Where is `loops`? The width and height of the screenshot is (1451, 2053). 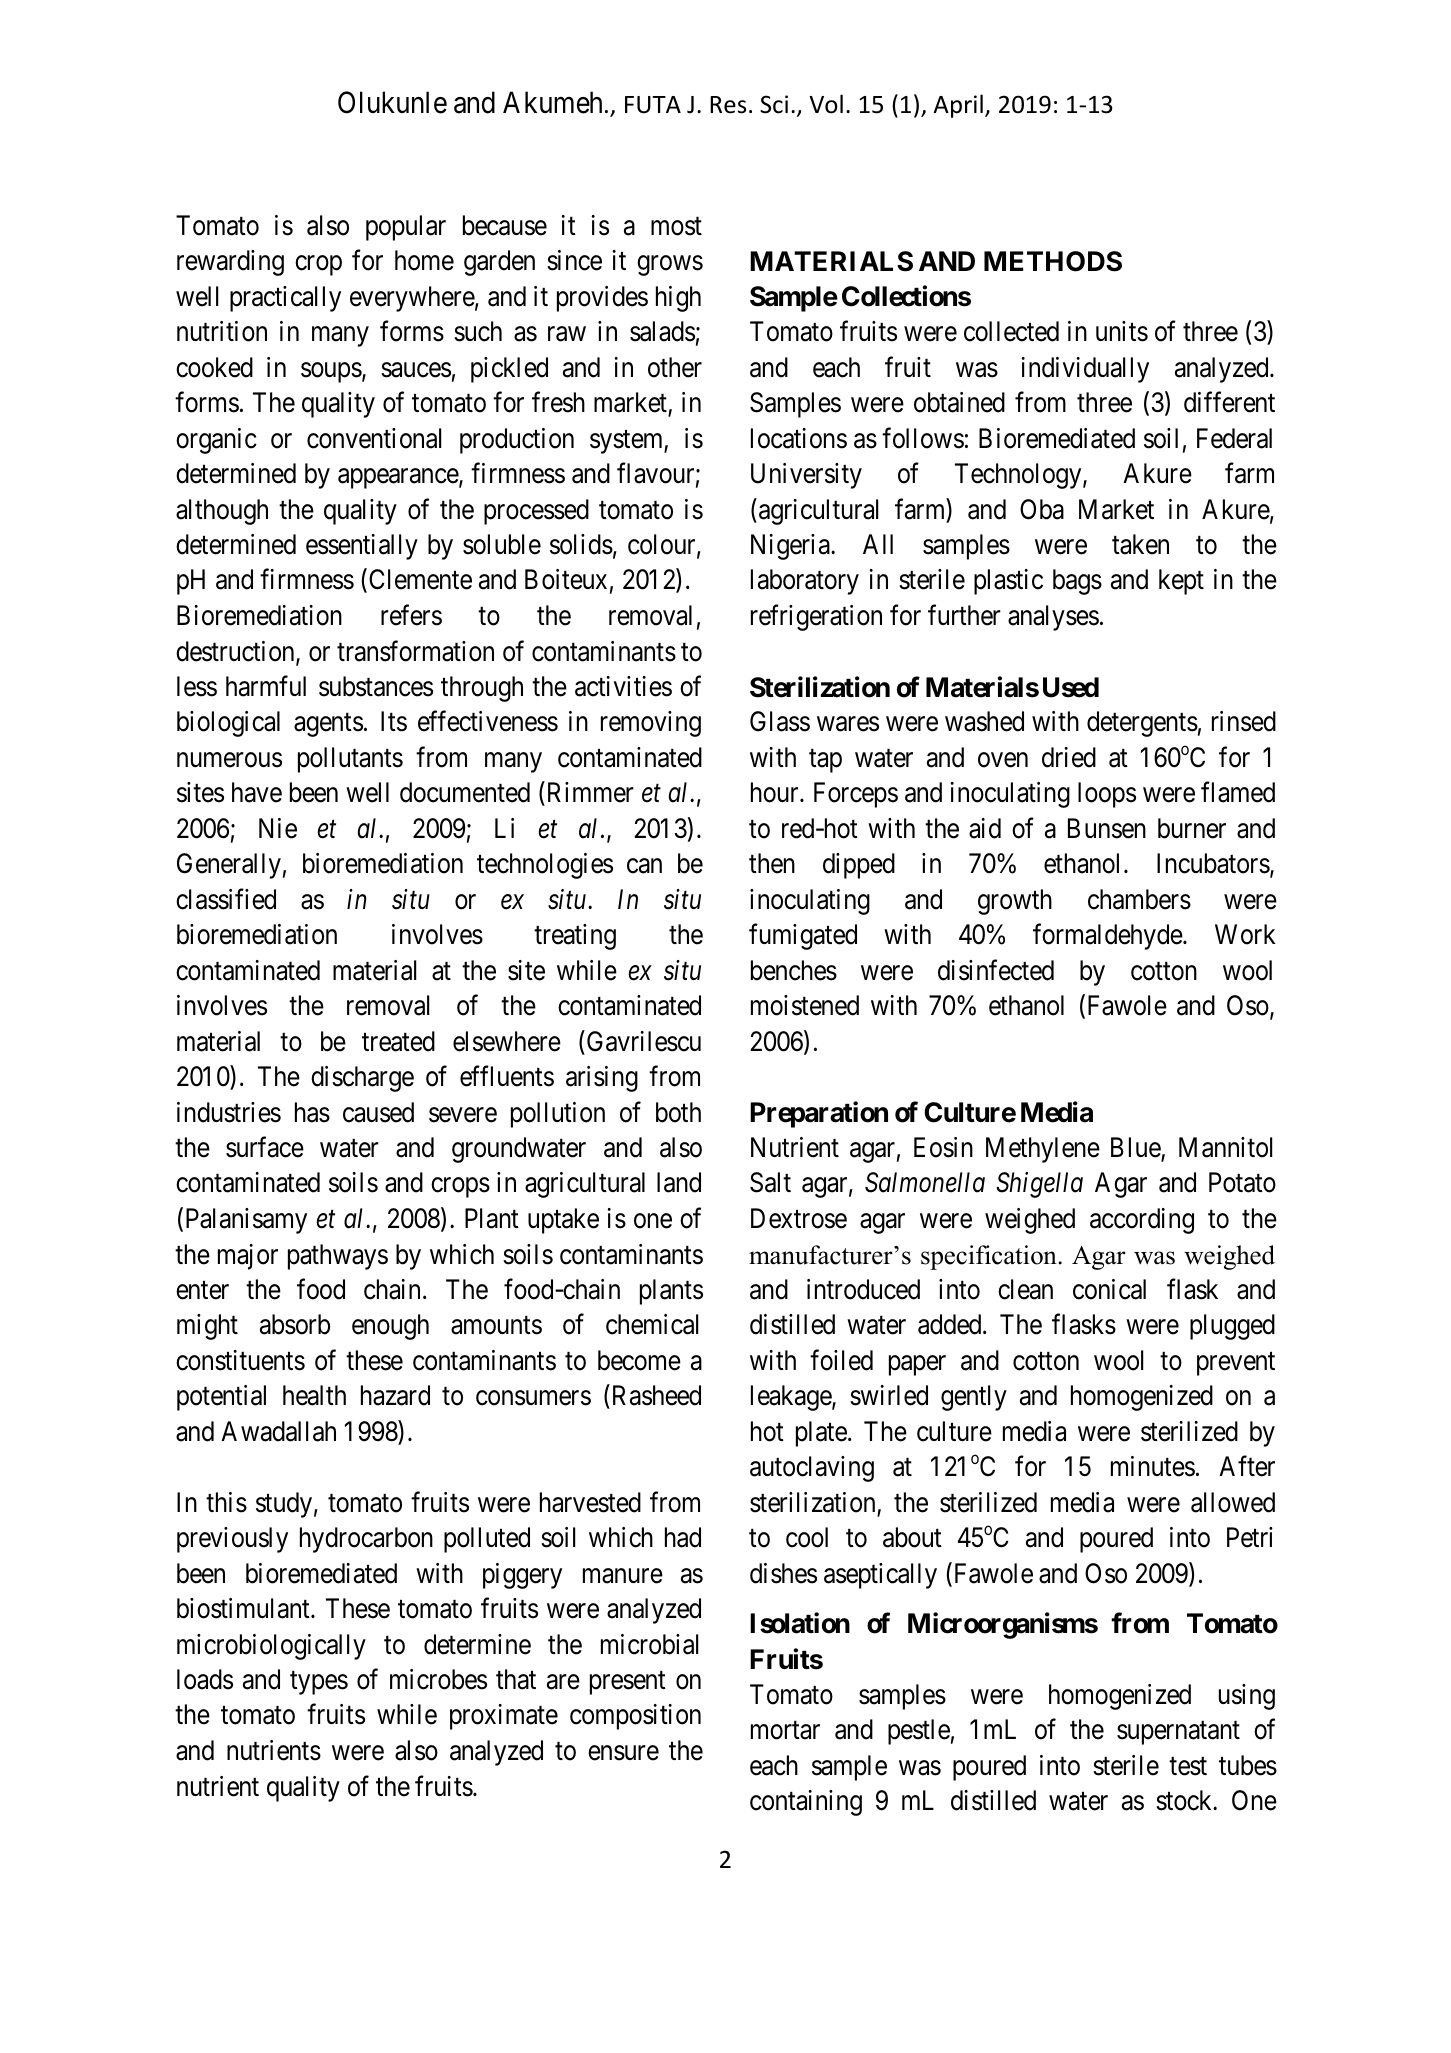 loops is located at coordinates (1107, 795).
